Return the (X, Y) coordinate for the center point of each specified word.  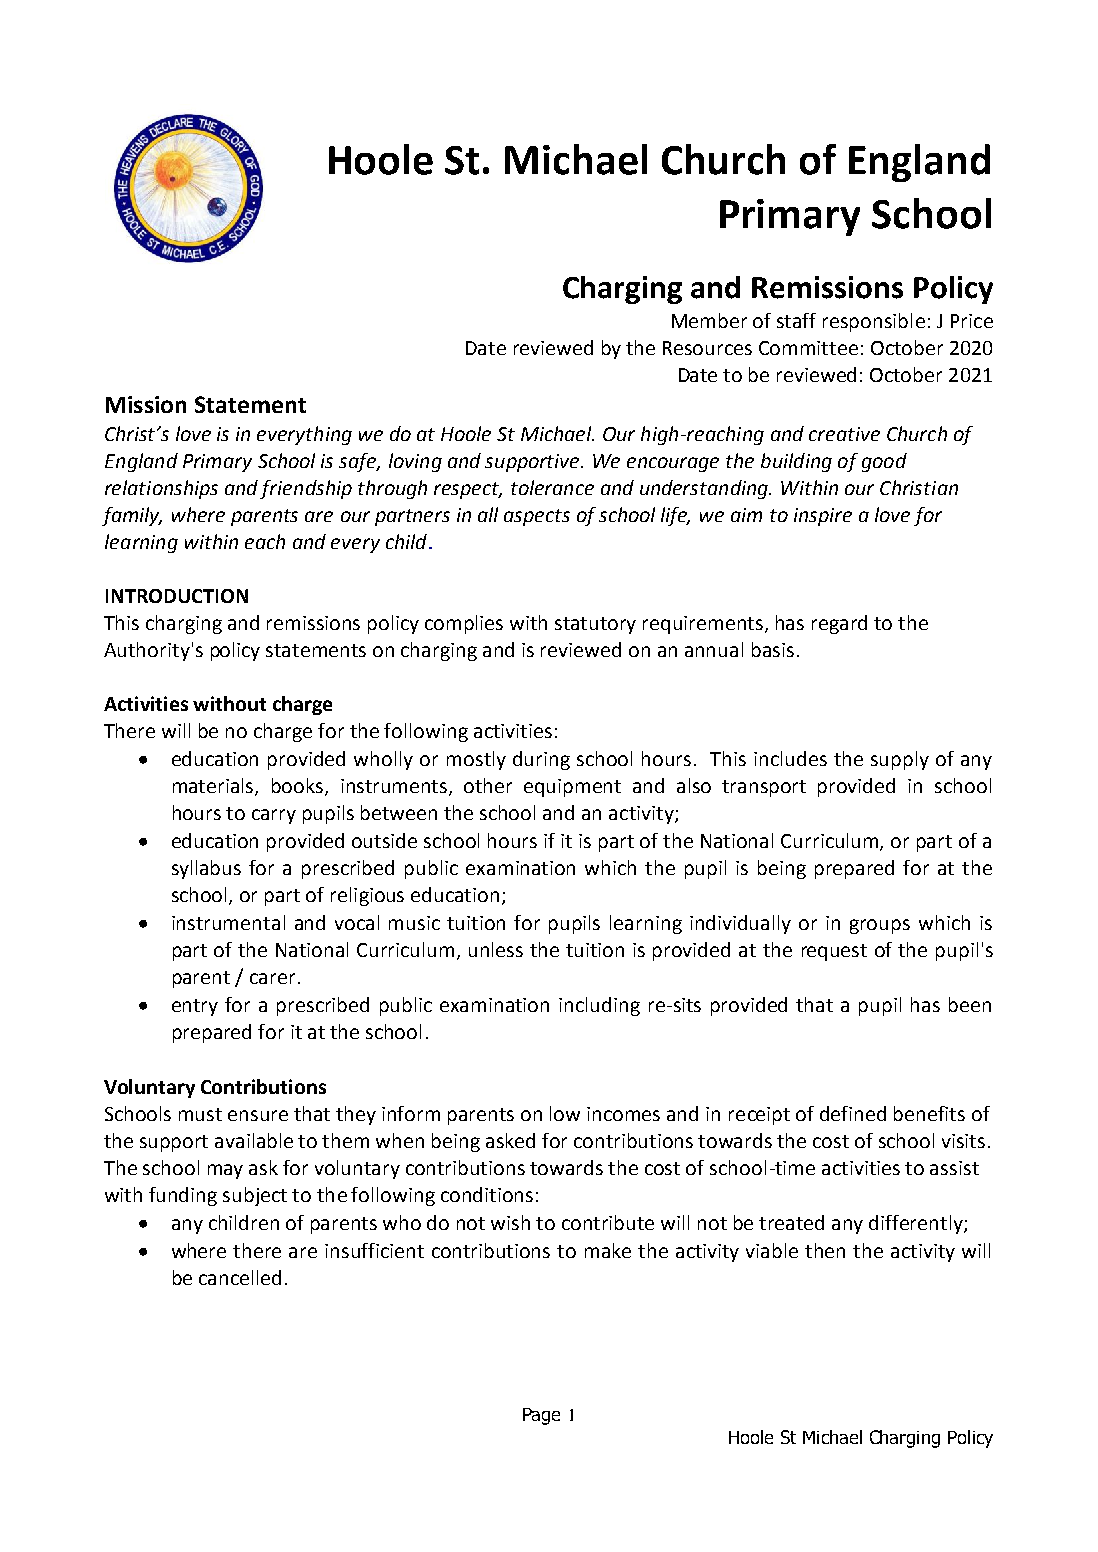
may (225, 1171)
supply (900, 760)
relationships (161, 489)
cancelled (240, 1277)
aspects (537, 517)
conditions (487, 1194)
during (541, 760)
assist (954, 1168)
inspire (823, 517)
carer (272, 978)
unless (496, 949)
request (834, 952)
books (299, 787)
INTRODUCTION (177, 596)
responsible (874, 322)
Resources (707, 348)
